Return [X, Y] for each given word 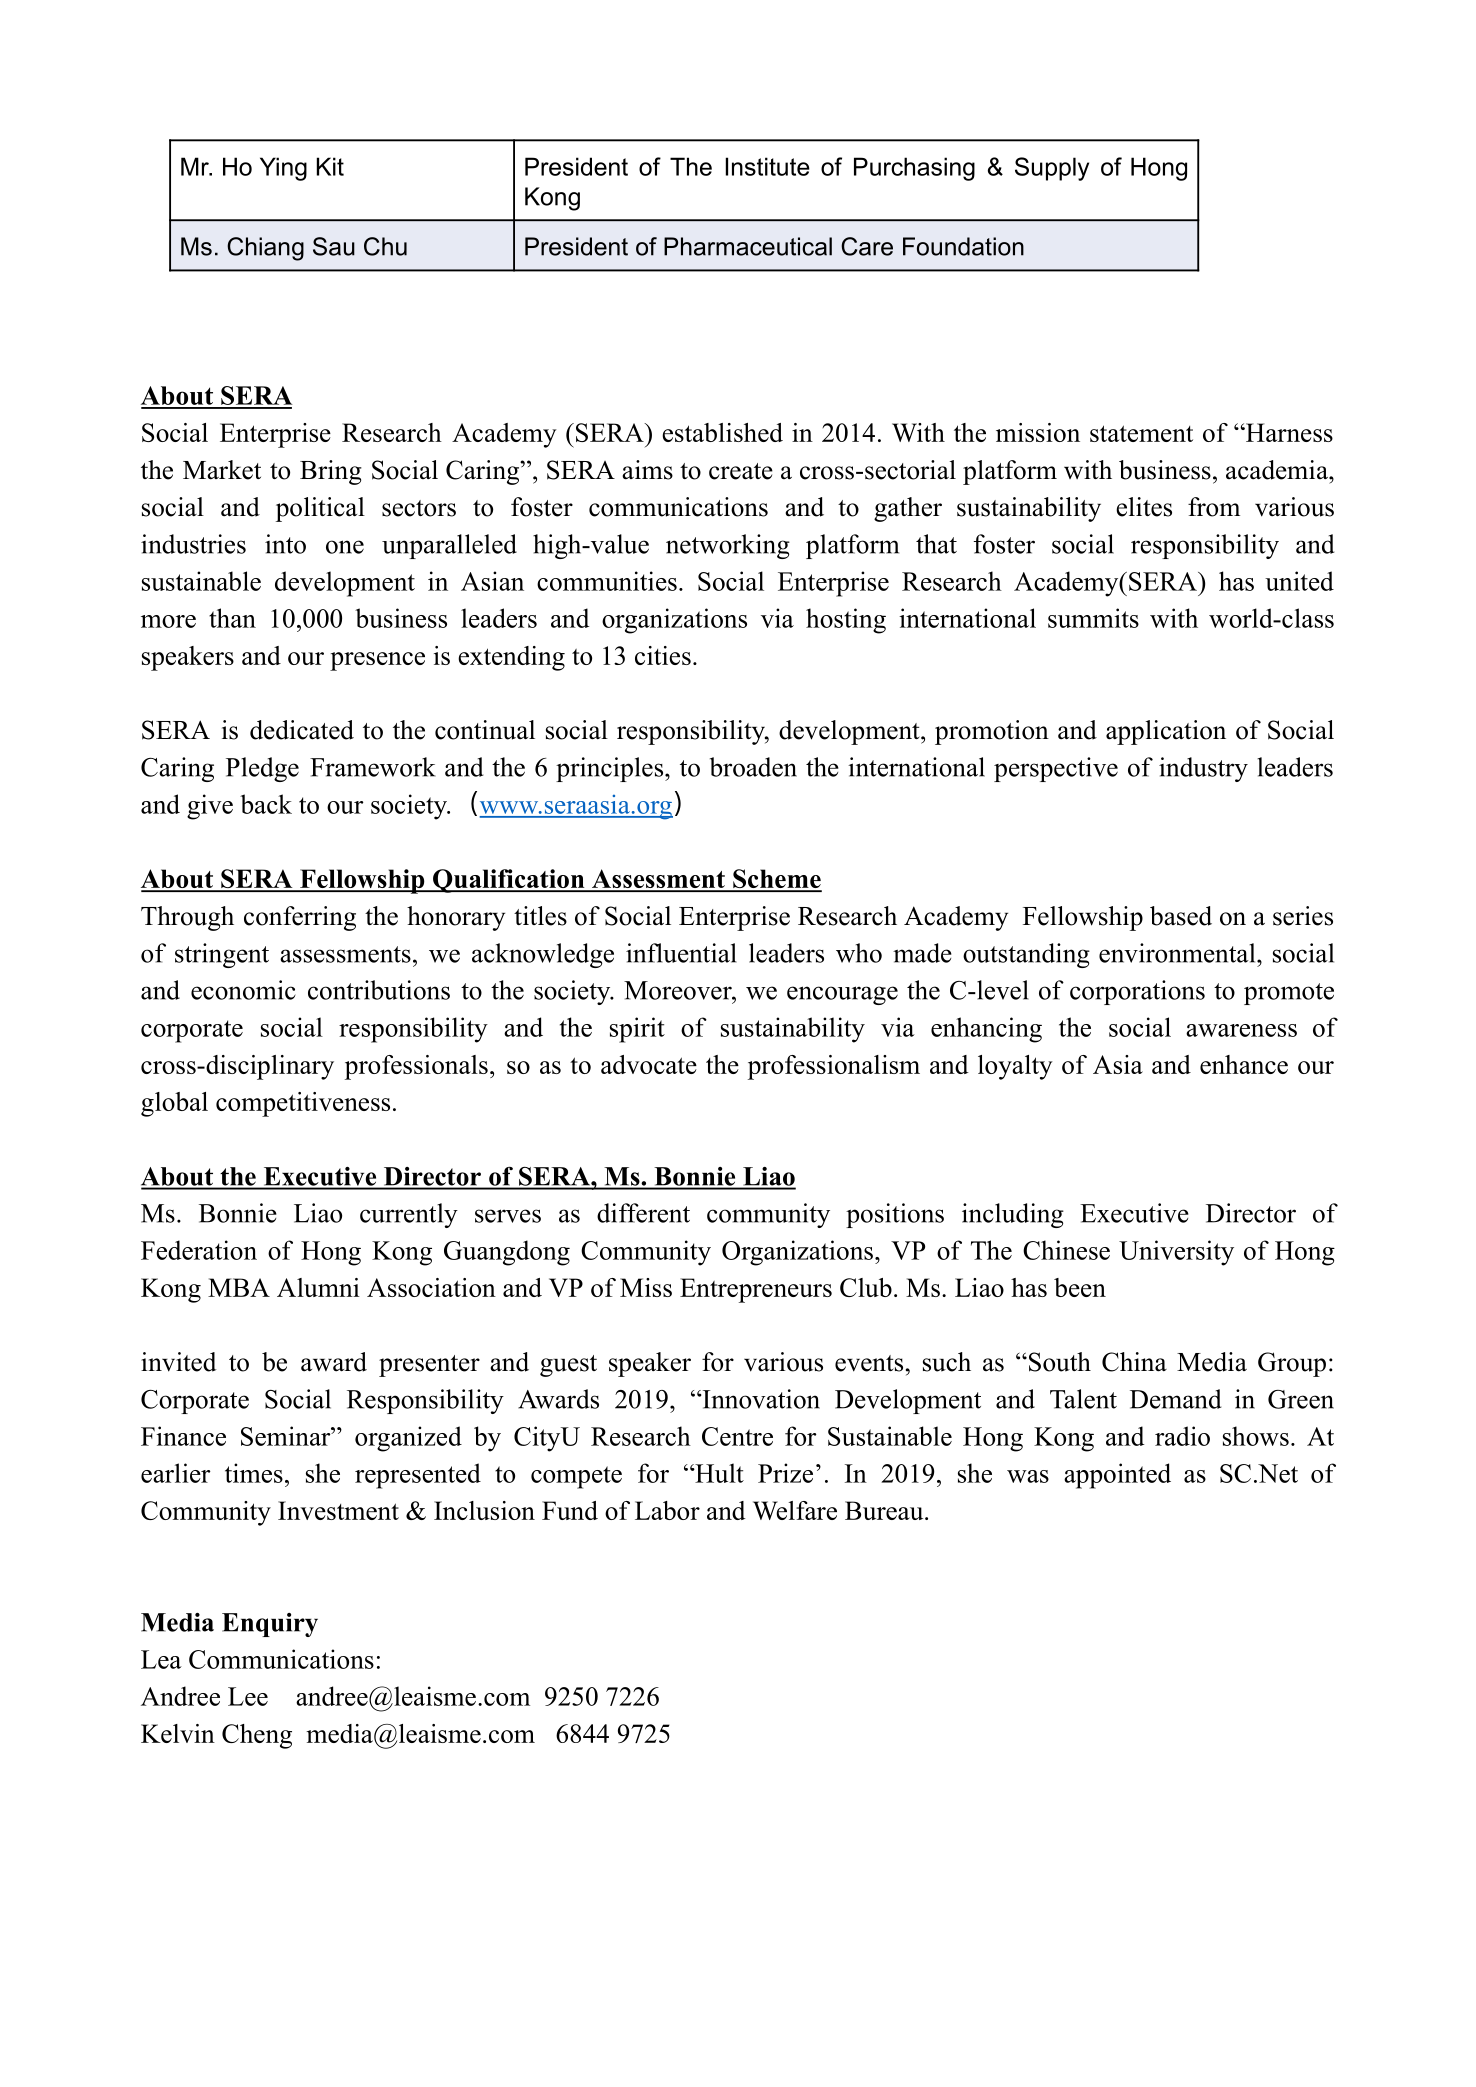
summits [1093, 618]
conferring [300, 918]
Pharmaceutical [748, 246]
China [1134, 1362]
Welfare [795, 1510]
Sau [334, 246]
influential [681, 953]
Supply [1052, 169]
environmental [1178, 953]
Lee [248, 1696]
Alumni [318, 1287]
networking [728, 546]
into [285, 544]
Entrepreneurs [756, 1290]
